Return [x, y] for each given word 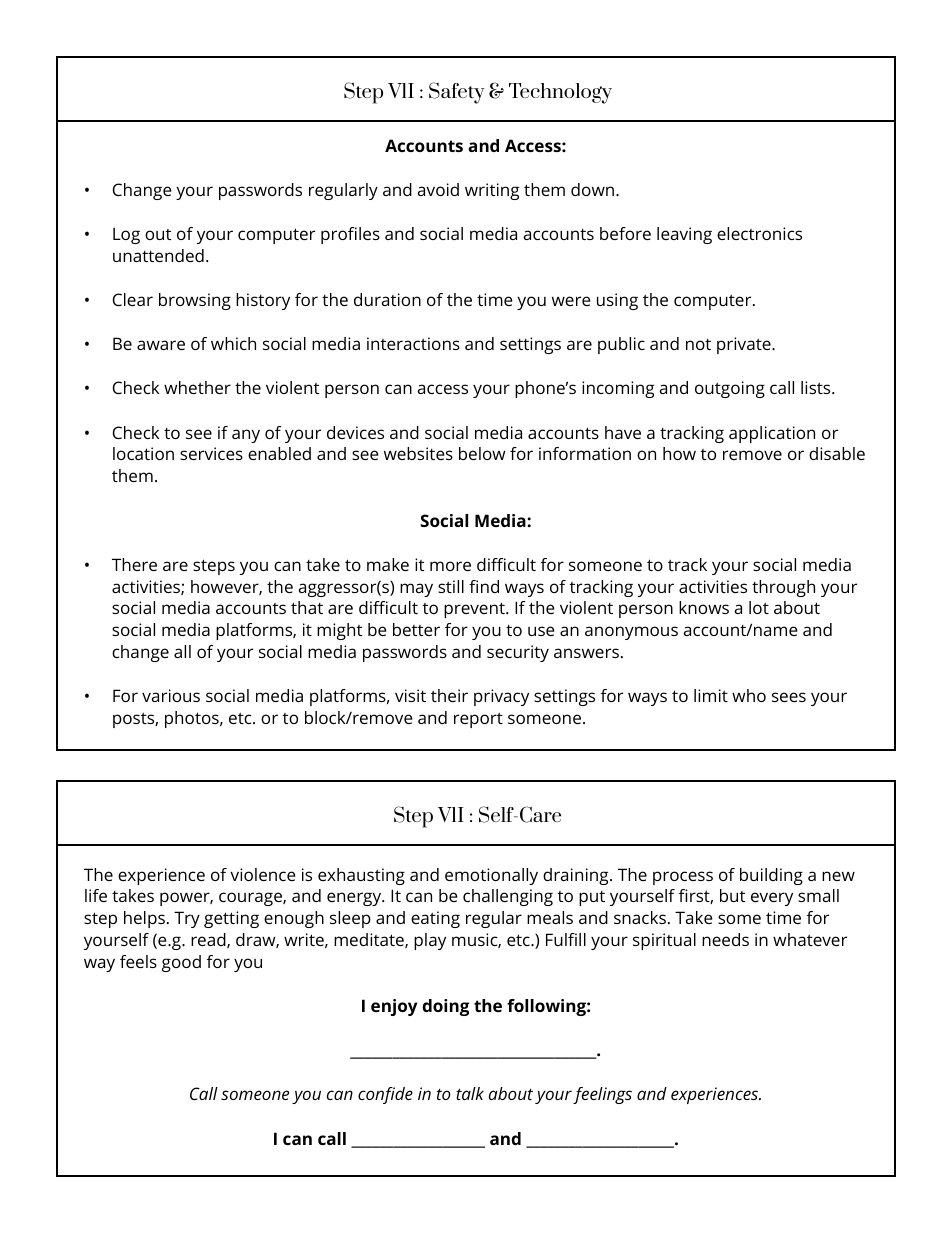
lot [759, 607]
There [134, 564]
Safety [457, 93]
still [451, 586]
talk [470, 1093]
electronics [759, 233]
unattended [158, 255]
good [181, 963]
